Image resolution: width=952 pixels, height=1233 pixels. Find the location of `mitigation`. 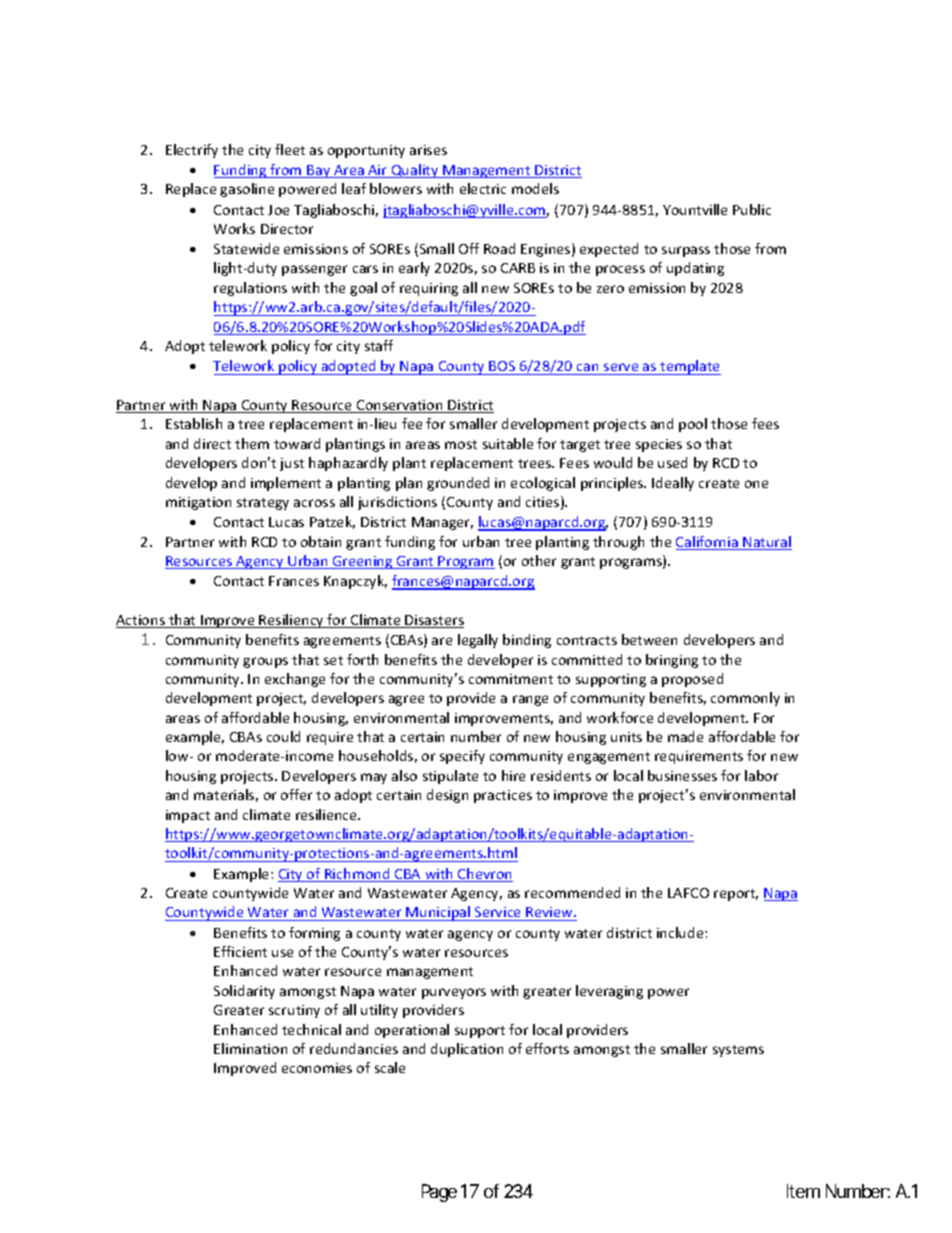

mitigation is located at coordinates (198, 503).
